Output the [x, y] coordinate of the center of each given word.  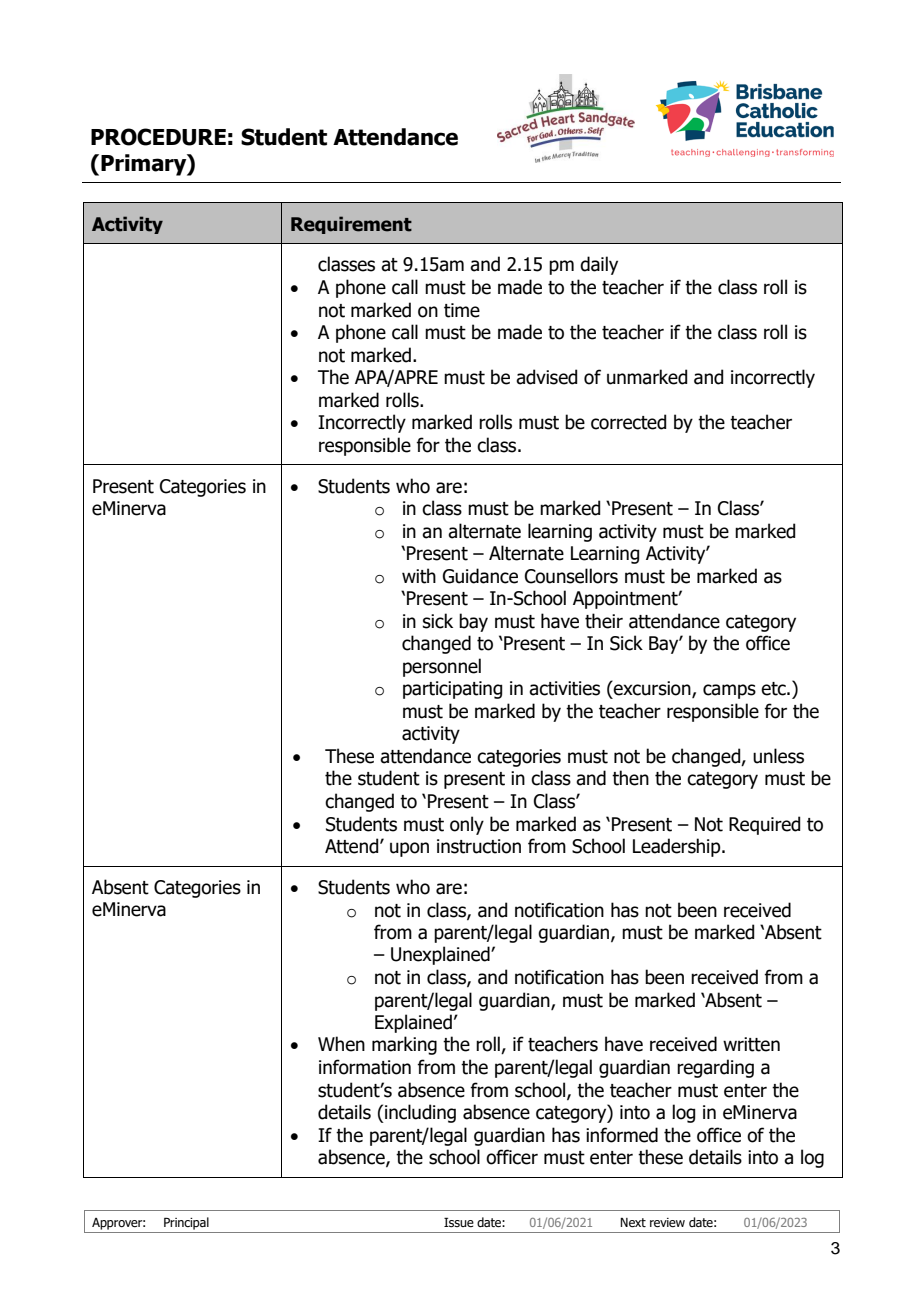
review [667, 1222]
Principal [186, 1223]
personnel [442, 667]
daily [599, 265]
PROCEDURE [158, 137]
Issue [459, 1222]
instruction [479, 846]
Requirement [351, 225]
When [341, 1044]
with [419, 576]
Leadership [678, 847]
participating [452, 690]
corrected [628, 422]
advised [546, 377]
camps [729, 691]
